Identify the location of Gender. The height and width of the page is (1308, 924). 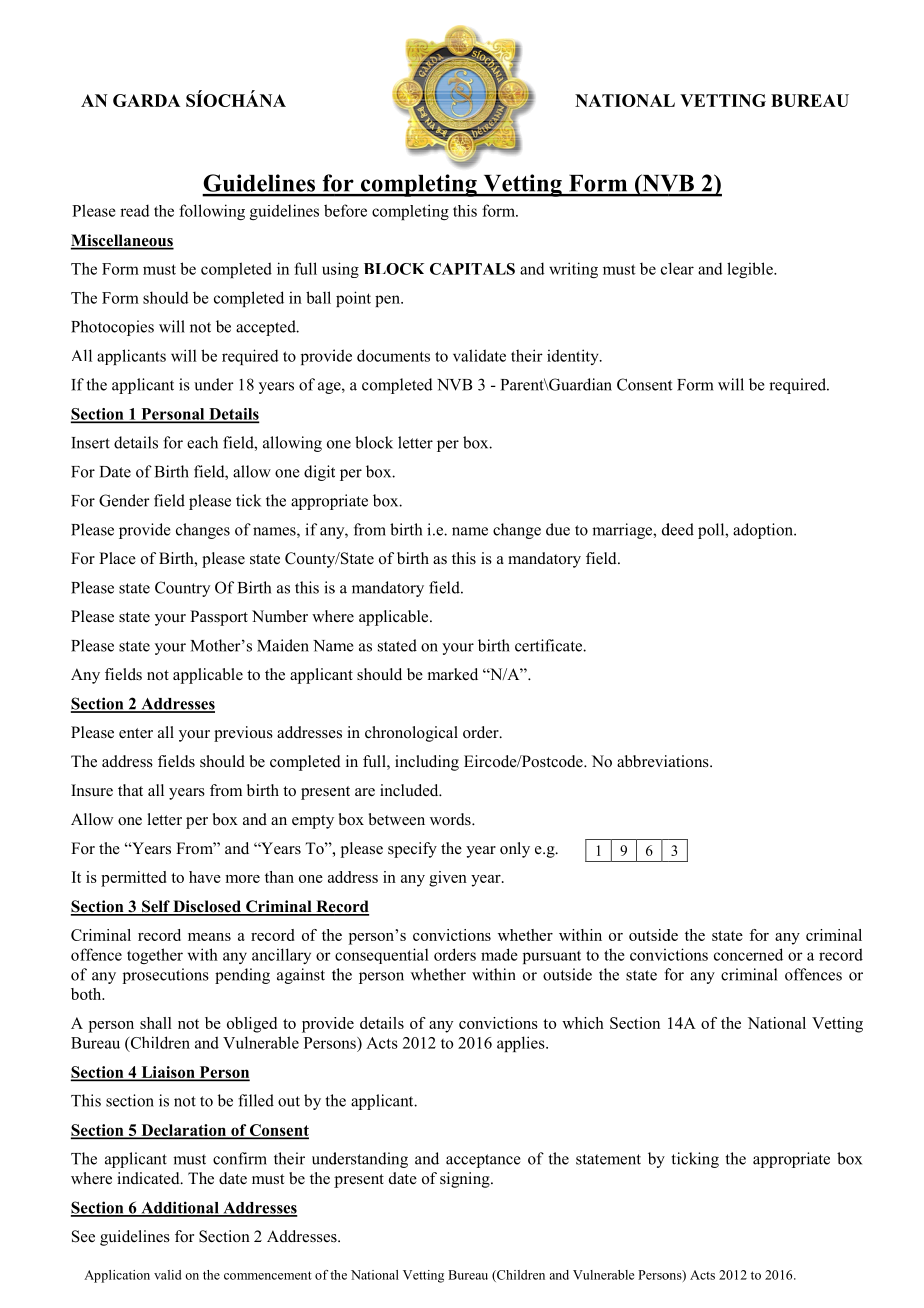
(124, 500).
